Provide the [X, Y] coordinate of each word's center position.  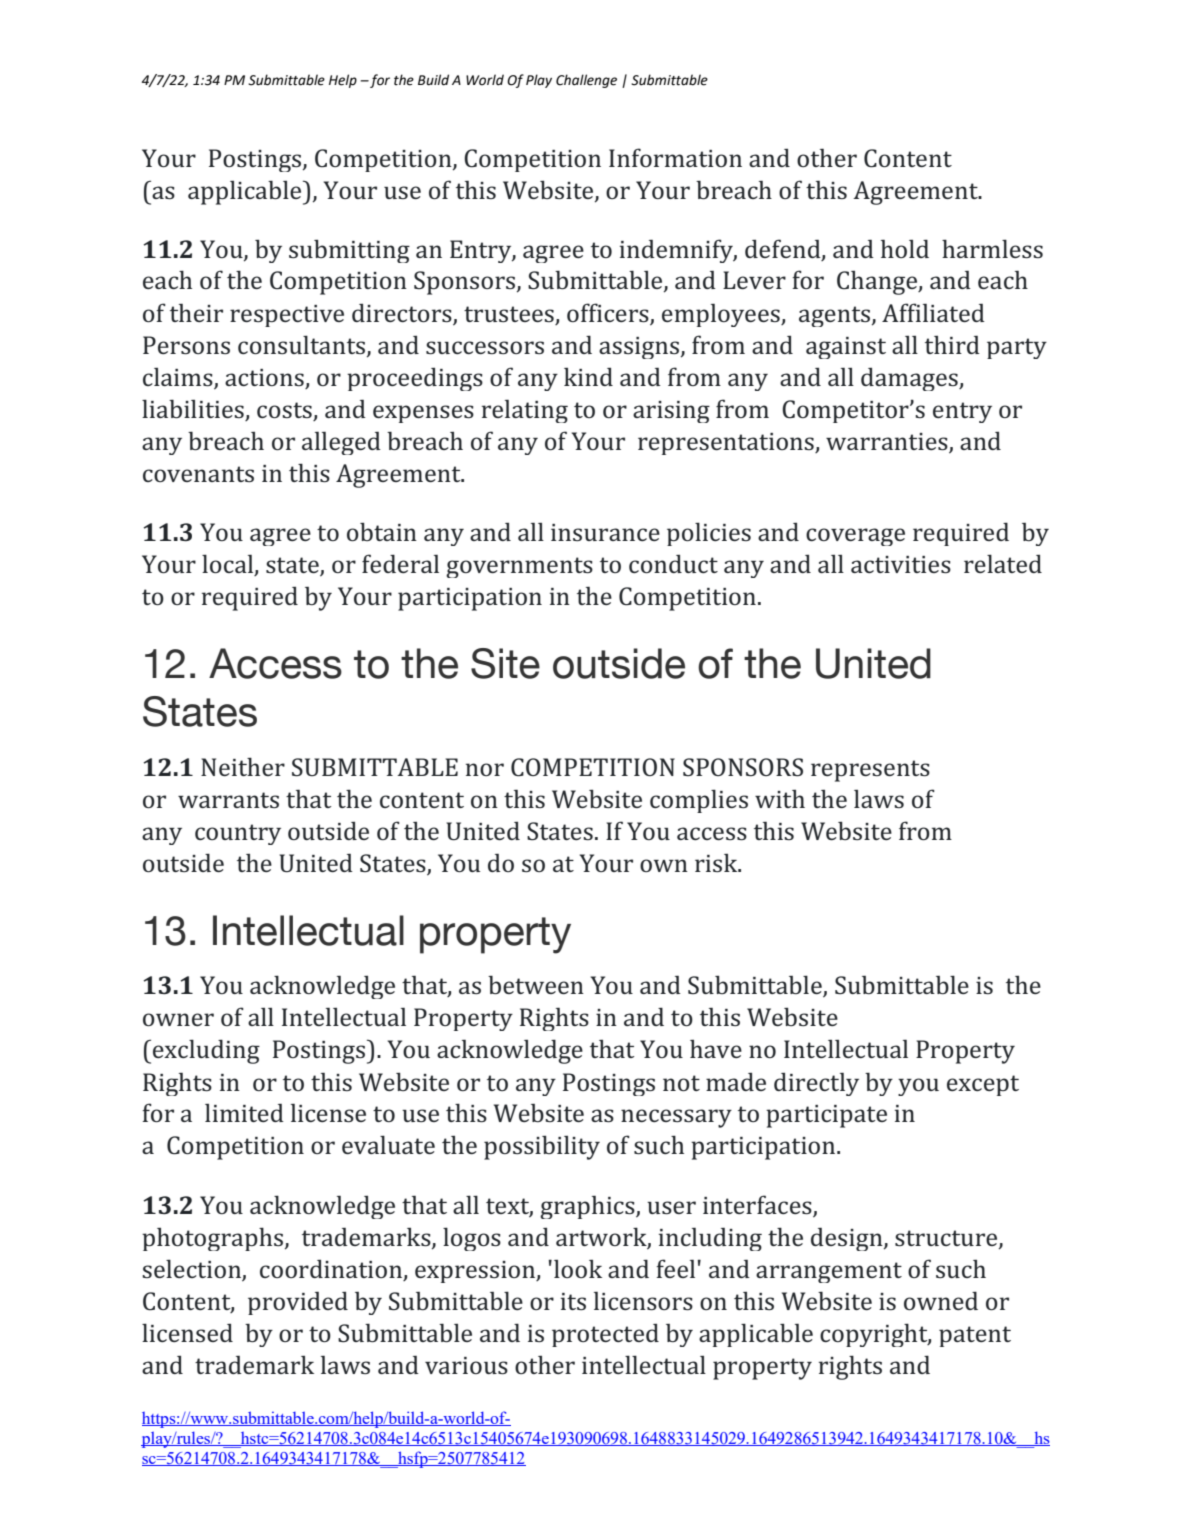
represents [870, 771]
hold [905, 248]
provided [298, 1303]
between [536, 984]
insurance [605, 532]
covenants [198, 474]
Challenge [586, 81]
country [238, 834]
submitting [349, 251]
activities [901, 564]
